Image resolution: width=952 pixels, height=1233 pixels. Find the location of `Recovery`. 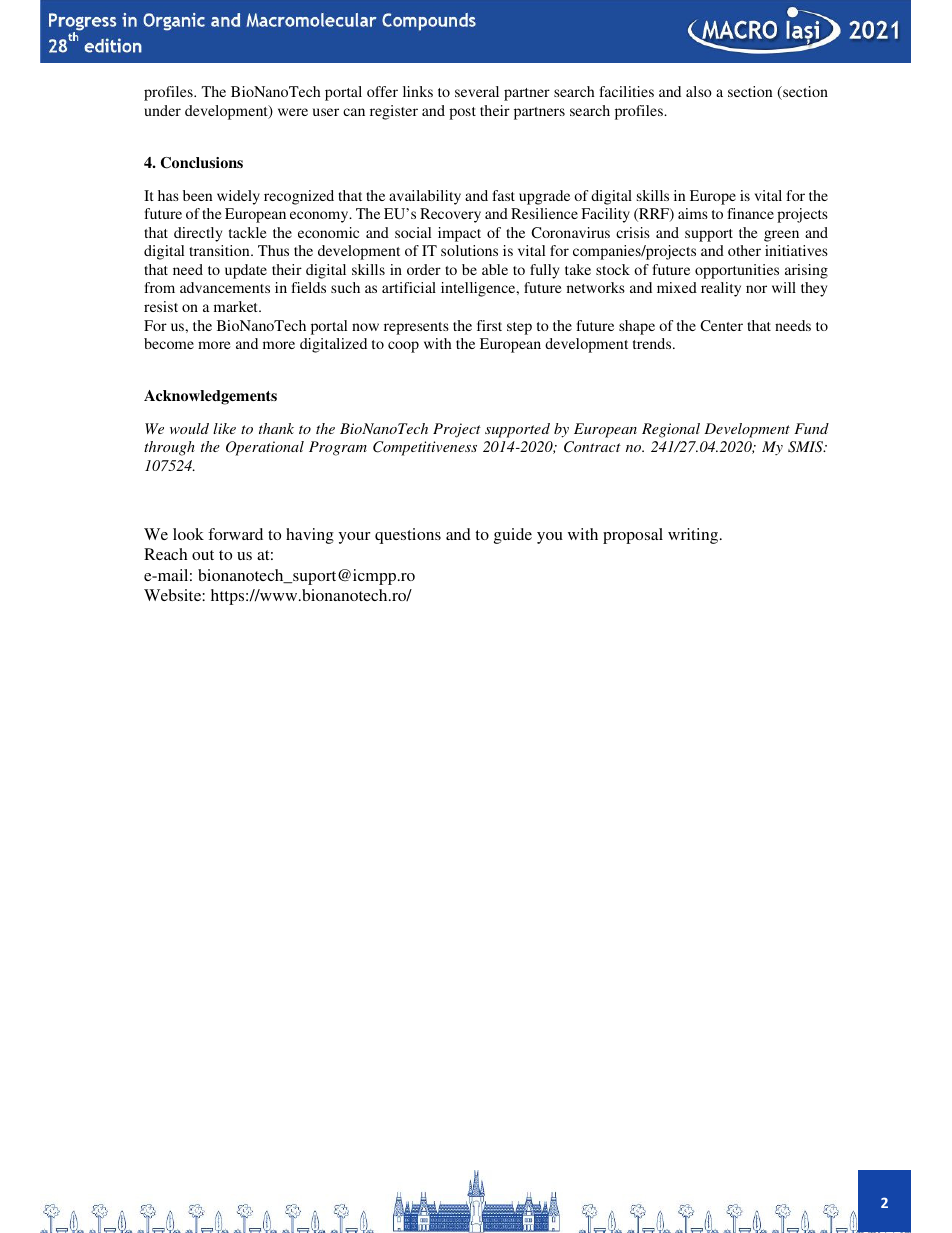

Recovery is located at coordinates (450, 215).
